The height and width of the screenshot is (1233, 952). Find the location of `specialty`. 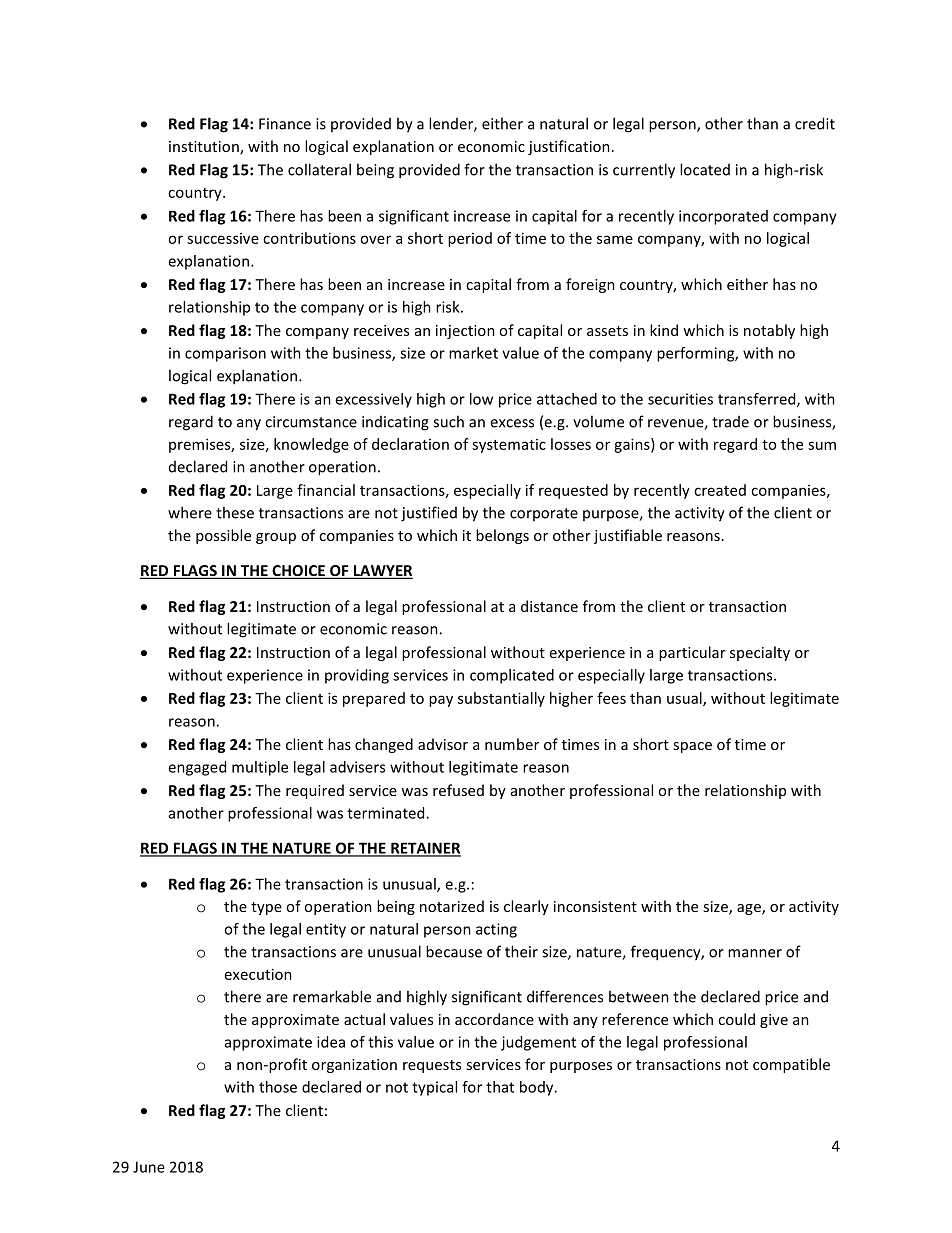

specialty is located at coordinates (760, 653).
